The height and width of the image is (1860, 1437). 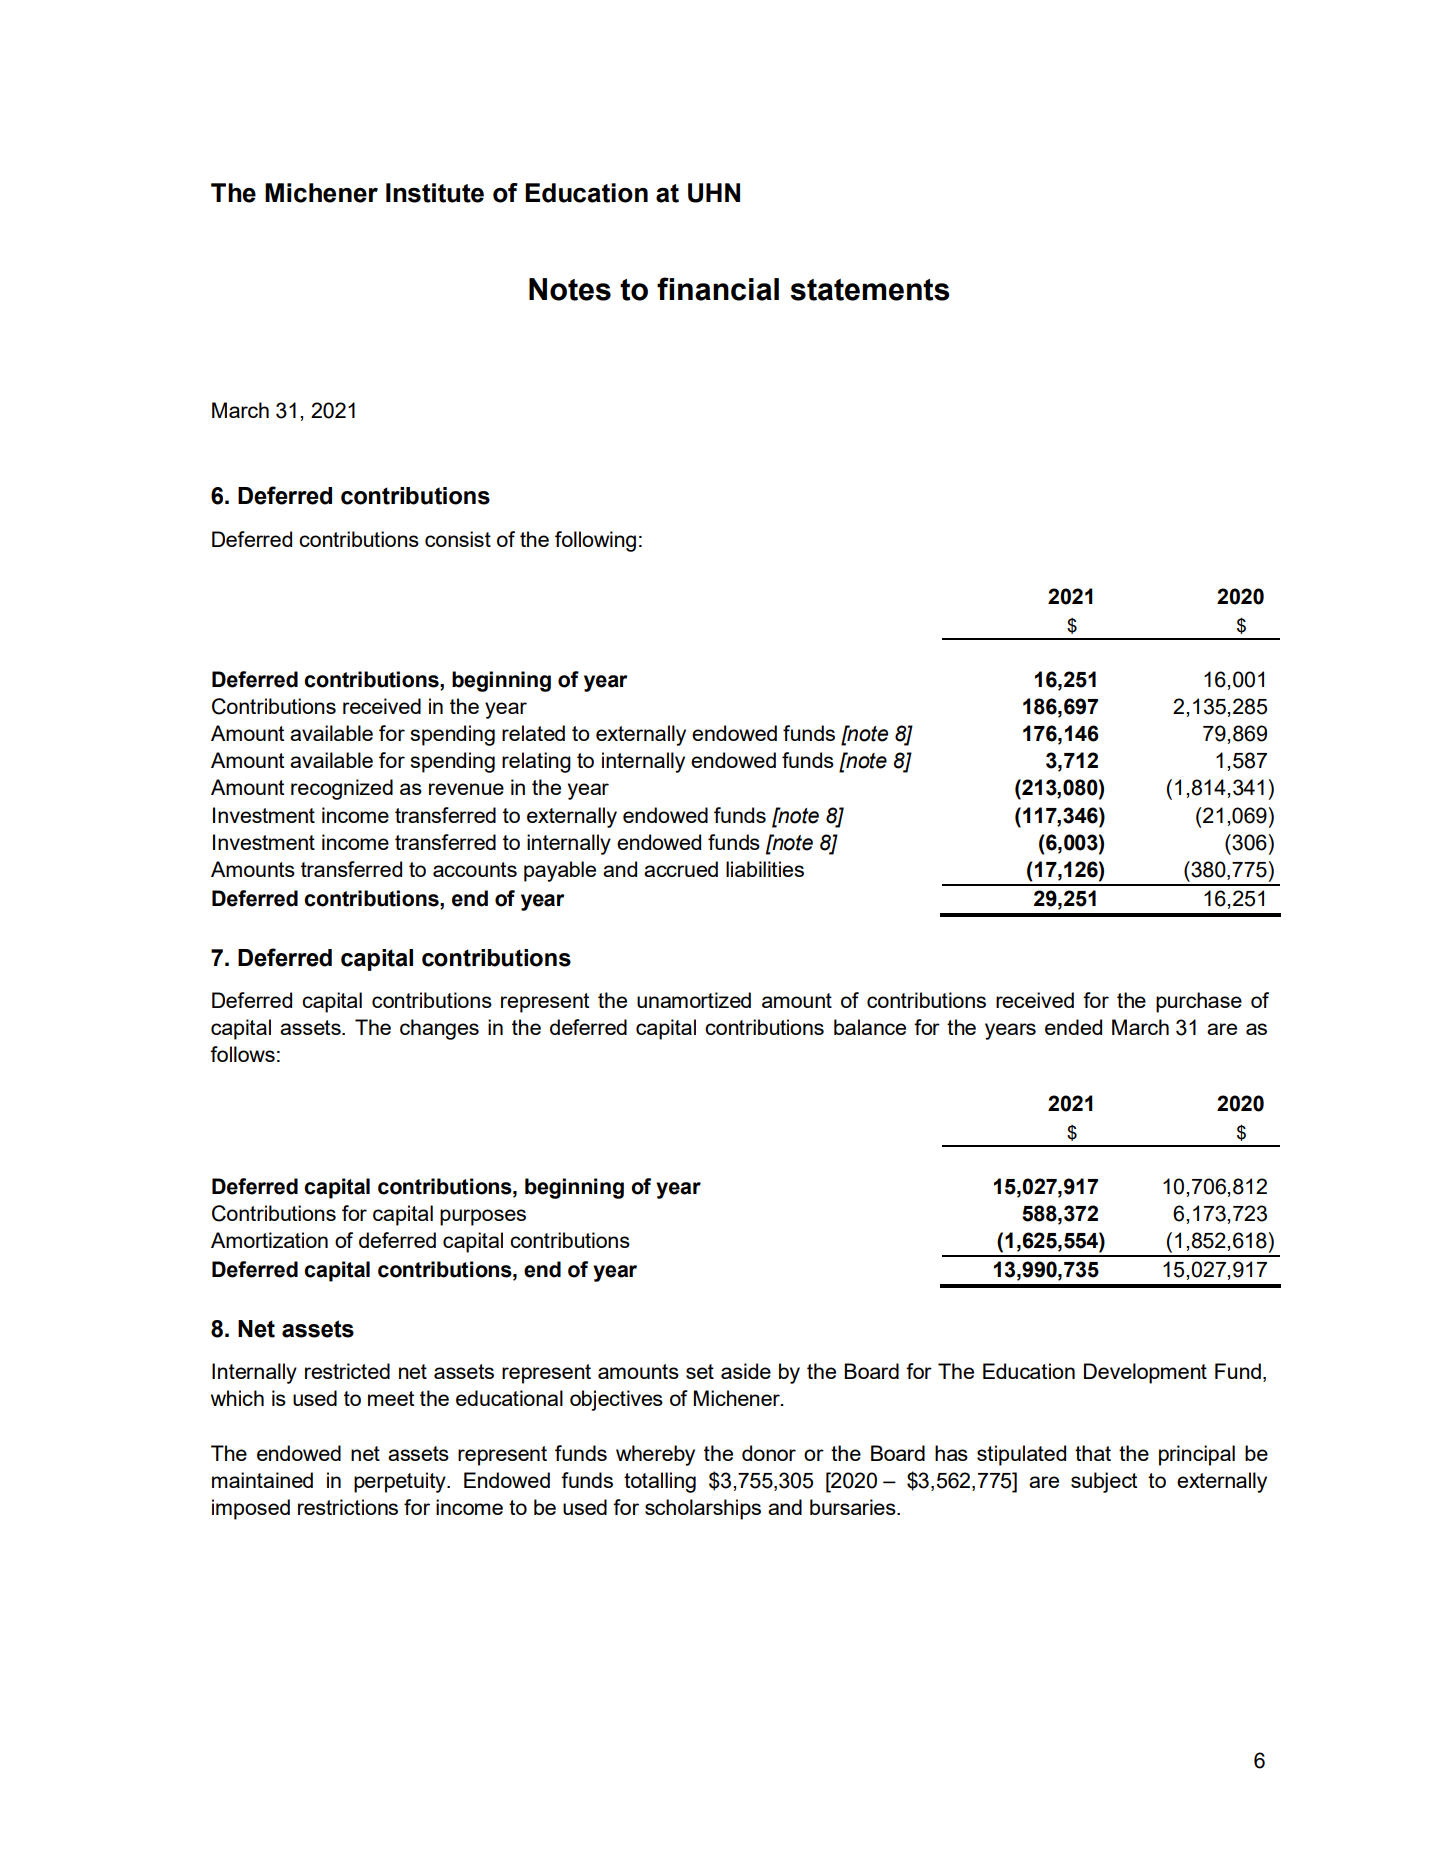 I want to click on Amortization, so click(x=269, y=1240).
